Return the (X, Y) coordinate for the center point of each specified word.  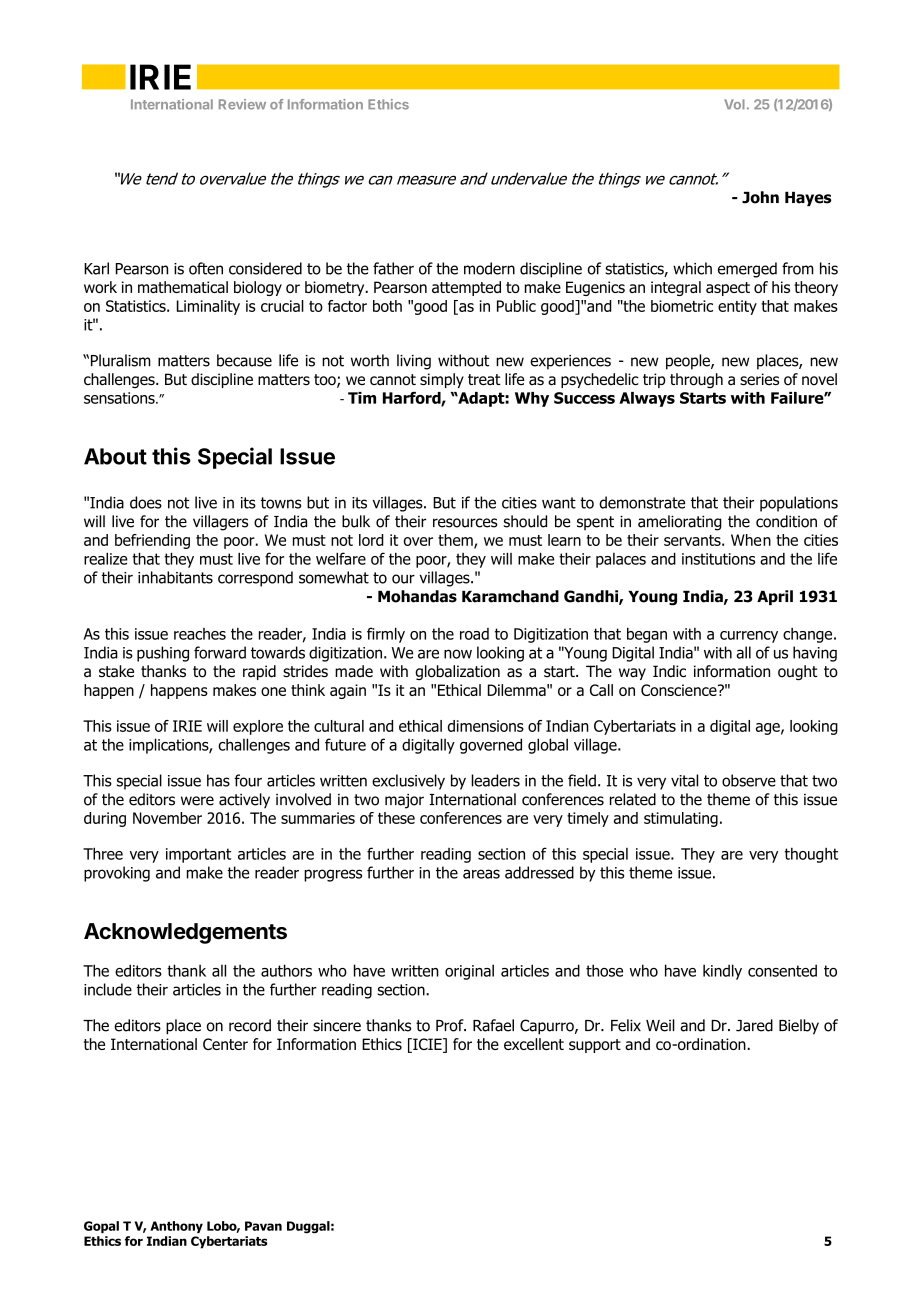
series (759, 379)
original (469, 972)
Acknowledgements (185, 933)
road (474, 634)
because (244, 360)
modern (489, 268)
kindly (722, 972)
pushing (163, 654)
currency (749, 637)
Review (242, 104)
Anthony (176, 1227)
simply (442, 380)
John (760, 197)
